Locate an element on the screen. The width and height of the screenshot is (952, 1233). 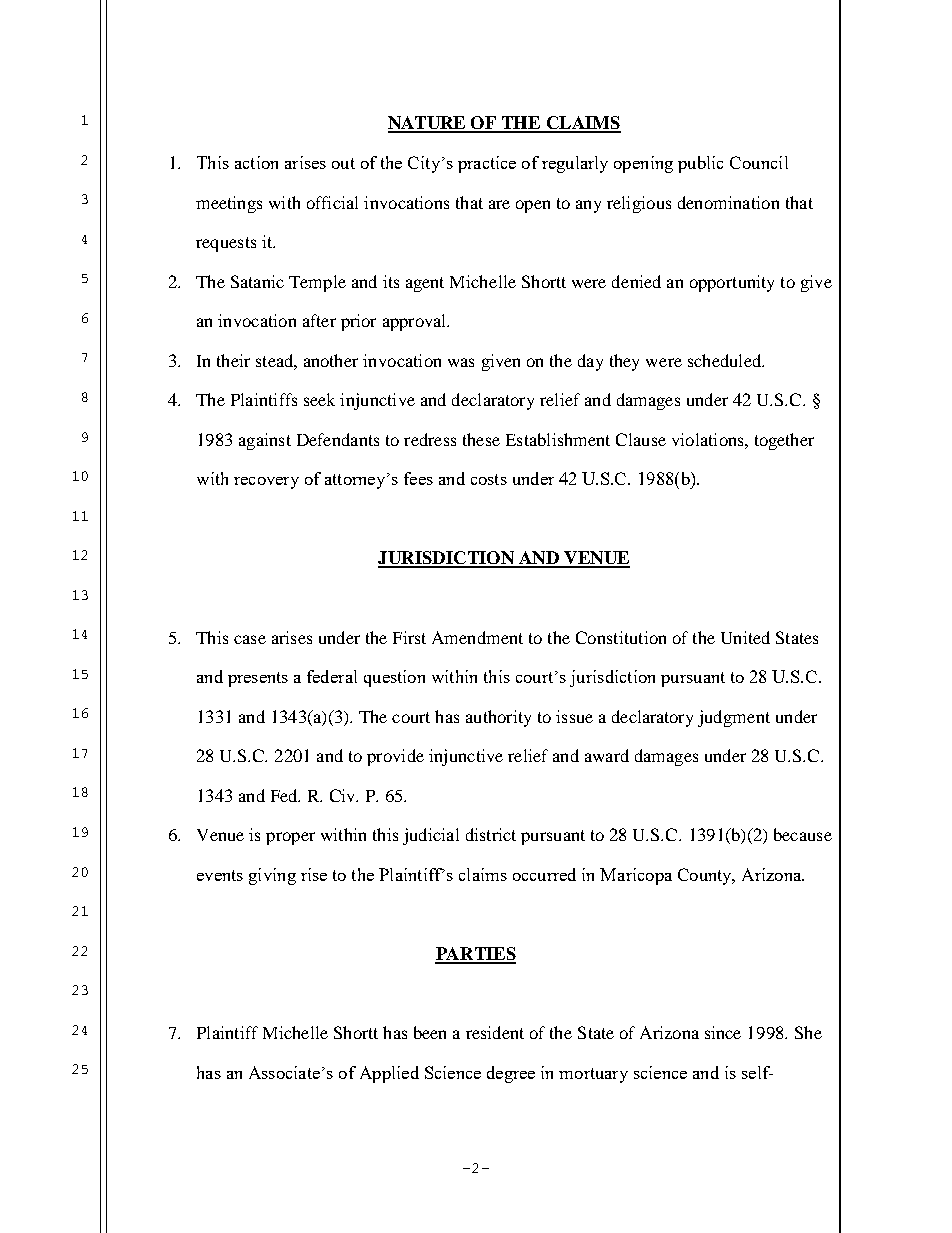
case is located at coordinates (250, 639).
